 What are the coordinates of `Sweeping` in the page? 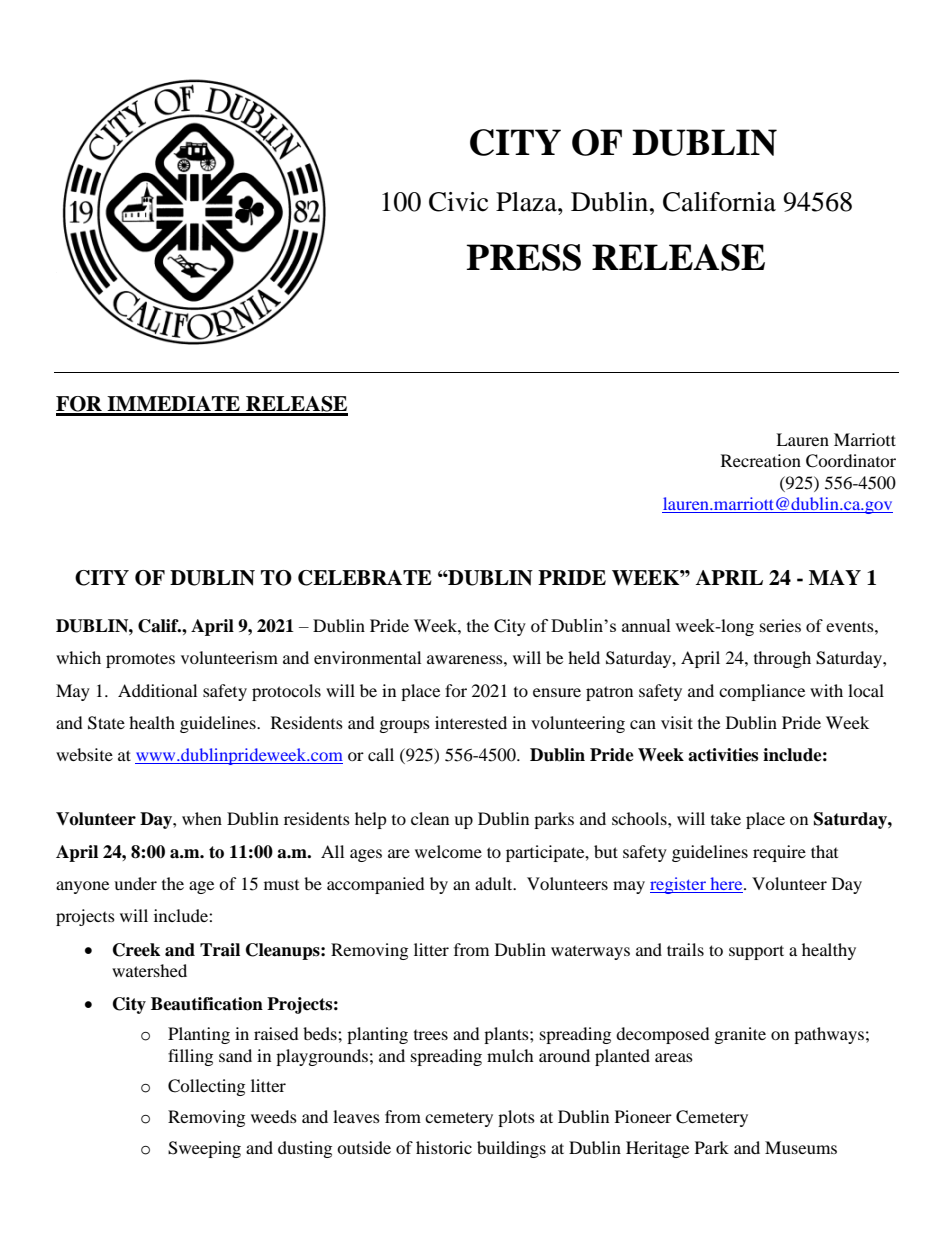 It's located at (204, 1149).
